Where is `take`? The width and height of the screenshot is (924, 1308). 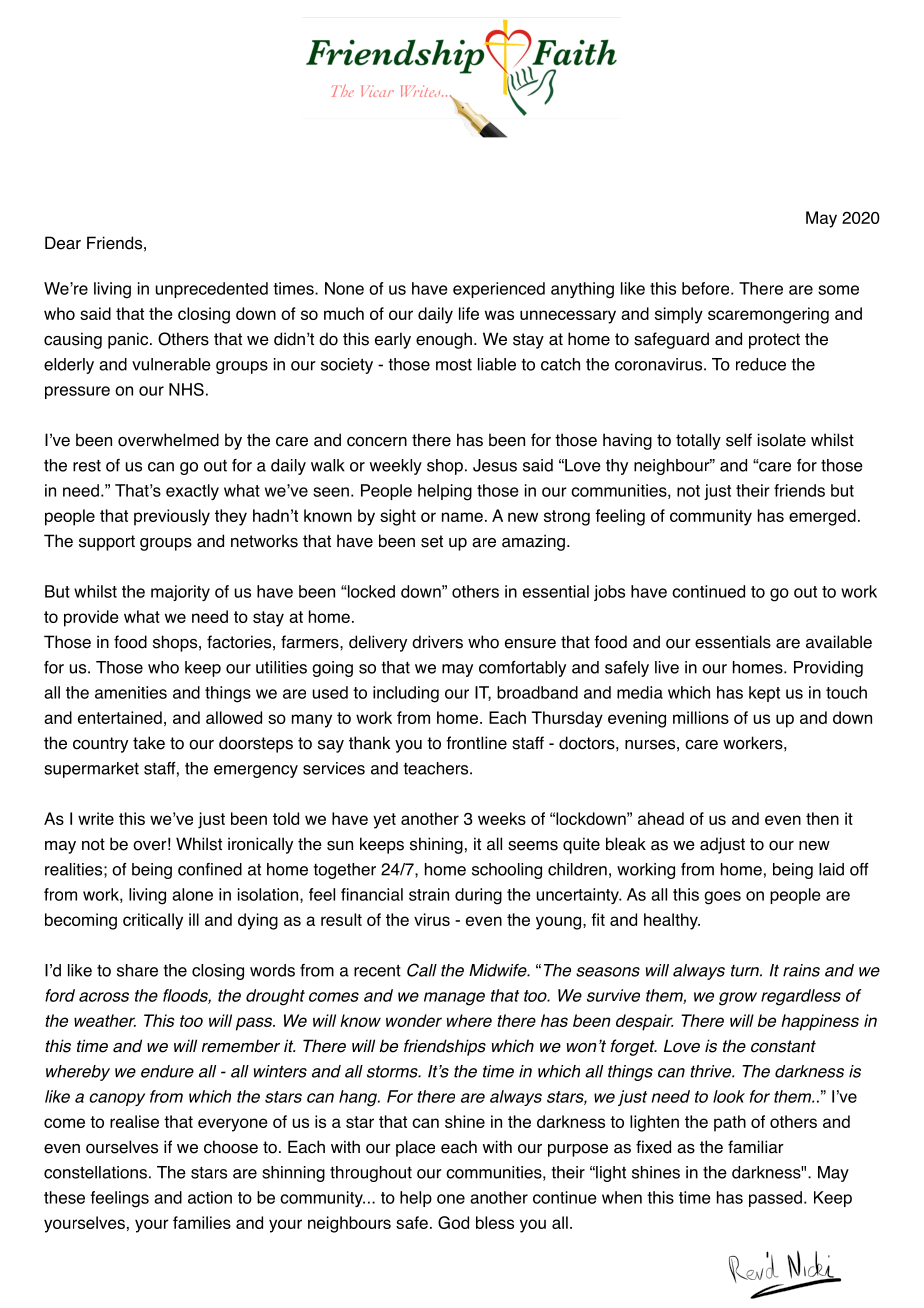
take is located at coordinates (149, 743).
